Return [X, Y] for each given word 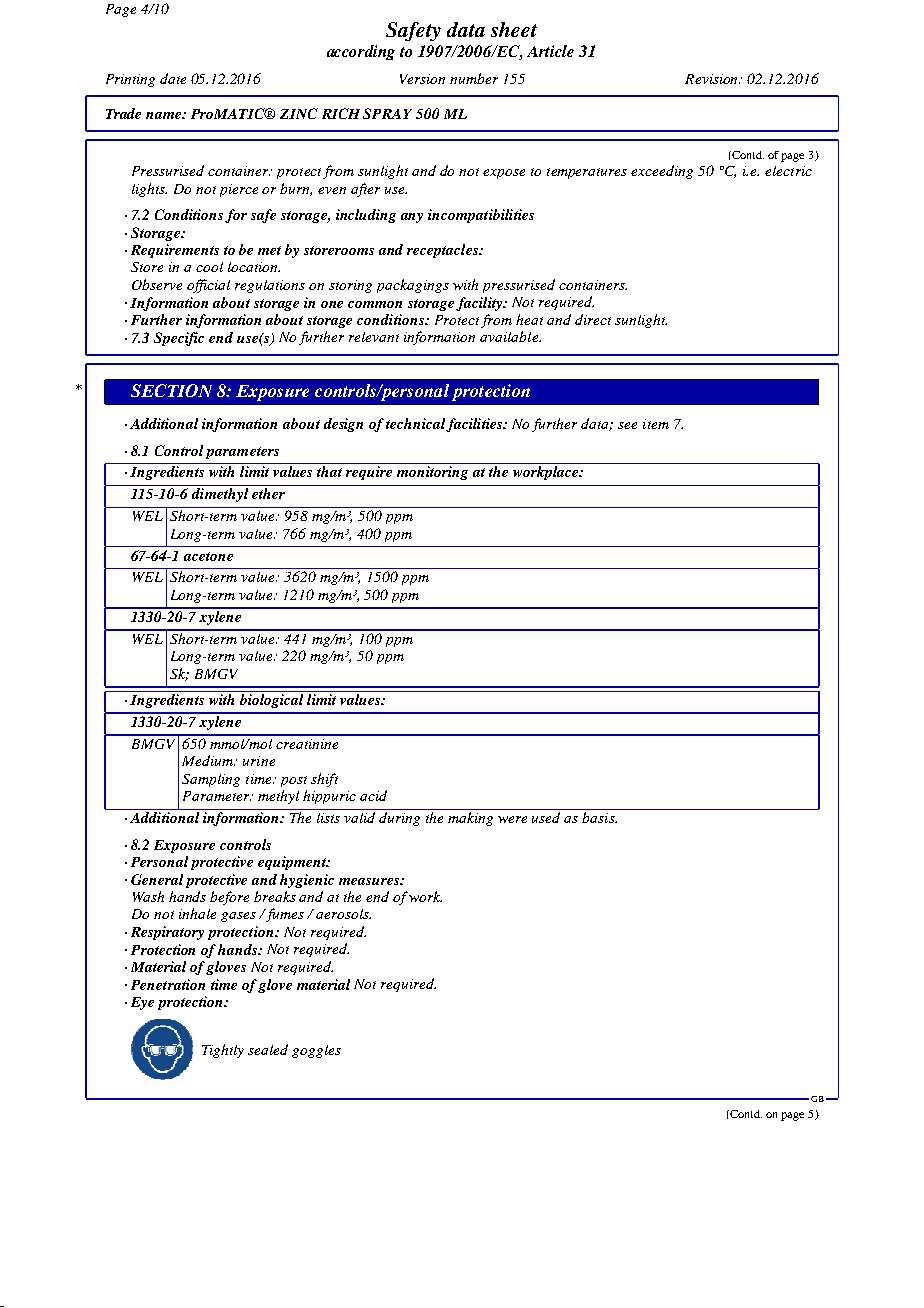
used [546, 817]
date [173, 78]
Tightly [223, 1051]
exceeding [662, 172]
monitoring [432, 473]
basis [599, 817]
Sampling [211, 780]
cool [209, 267]
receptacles [443, 251]
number [474, 78]
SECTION [171, 390]
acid [373, 795]
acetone [208, 556]
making [470, 819]
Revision [712, 79]
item [656, 424]
